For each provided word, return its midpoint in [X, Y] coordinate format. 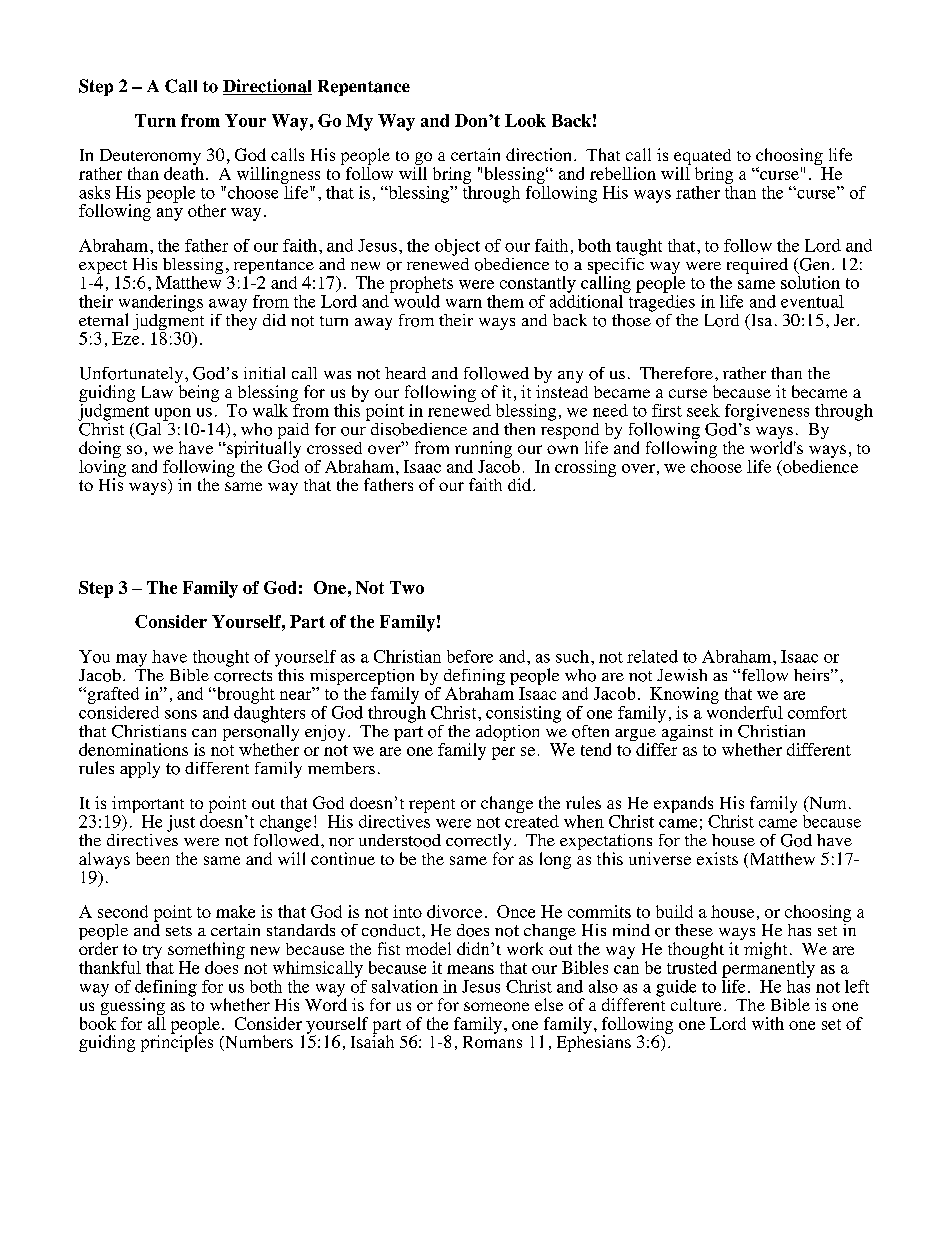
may [131, 660]
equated [702, 158]
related [652, 656]
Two [407, 587]
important [148, 804]
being [199, 393]
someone [496, 1006]
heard [405, 373]
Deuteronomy [150, 158]
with [768, 1023]
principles [177, 1042]
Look [525, 120]
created [532, 820]
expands [683, 804]
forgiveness [767, 412]
